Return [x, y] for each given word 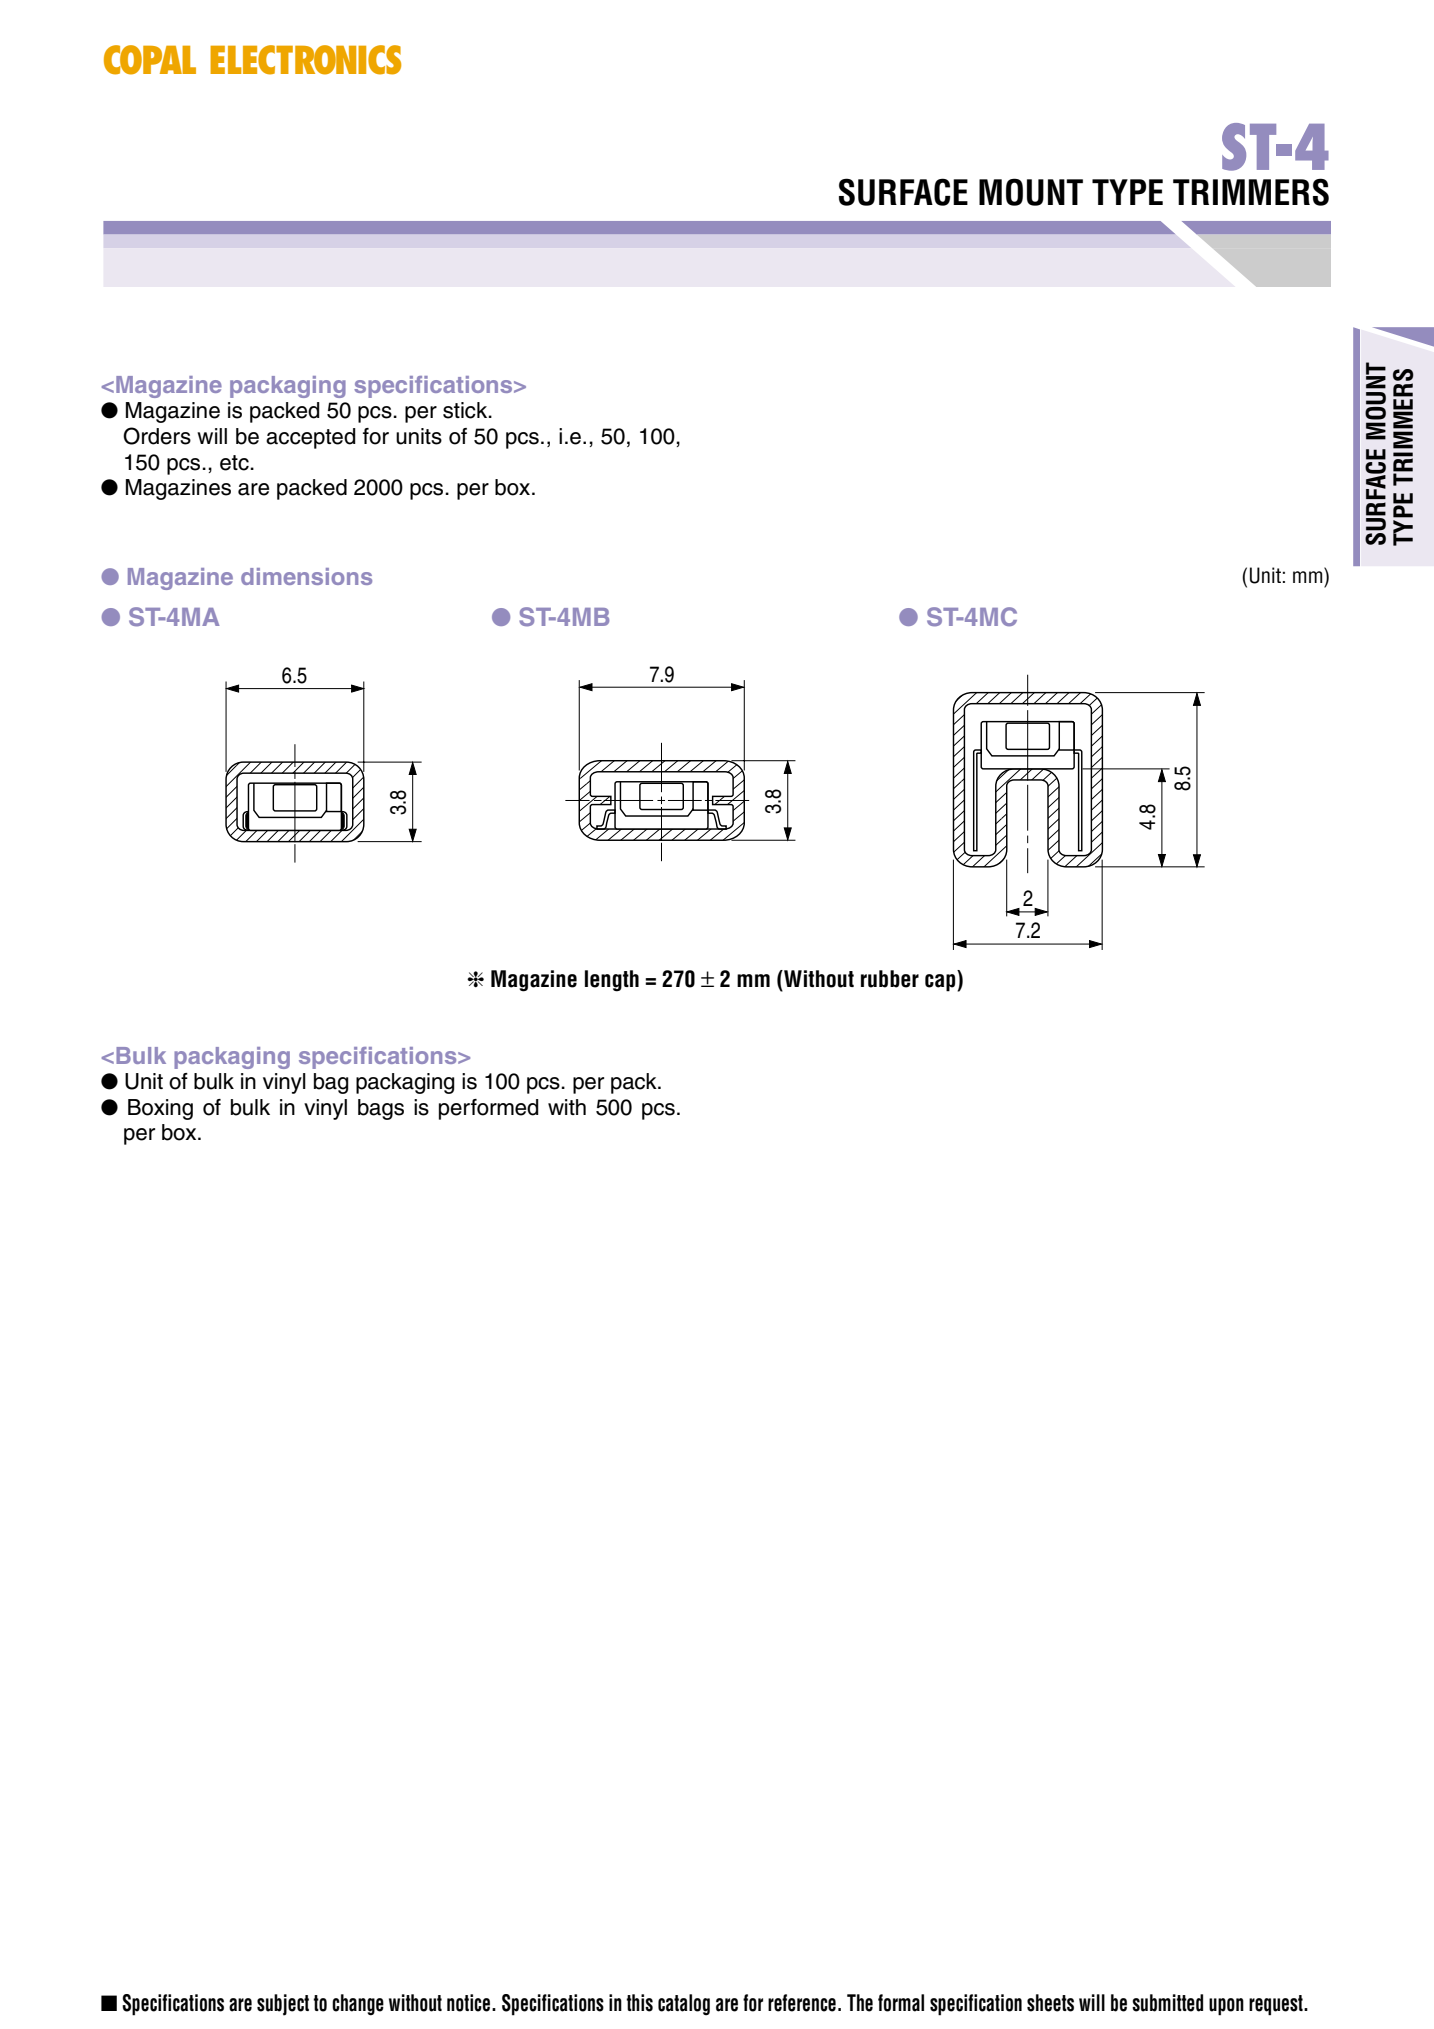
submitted [1167, 2003]
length [612, 981]
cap [941, 983]
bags [381, 1109]
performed [489, 1109]
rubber [890, 979]
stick [466, 410]
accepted [311, 438]
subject [283, 2005]
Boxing [160, 1109]
